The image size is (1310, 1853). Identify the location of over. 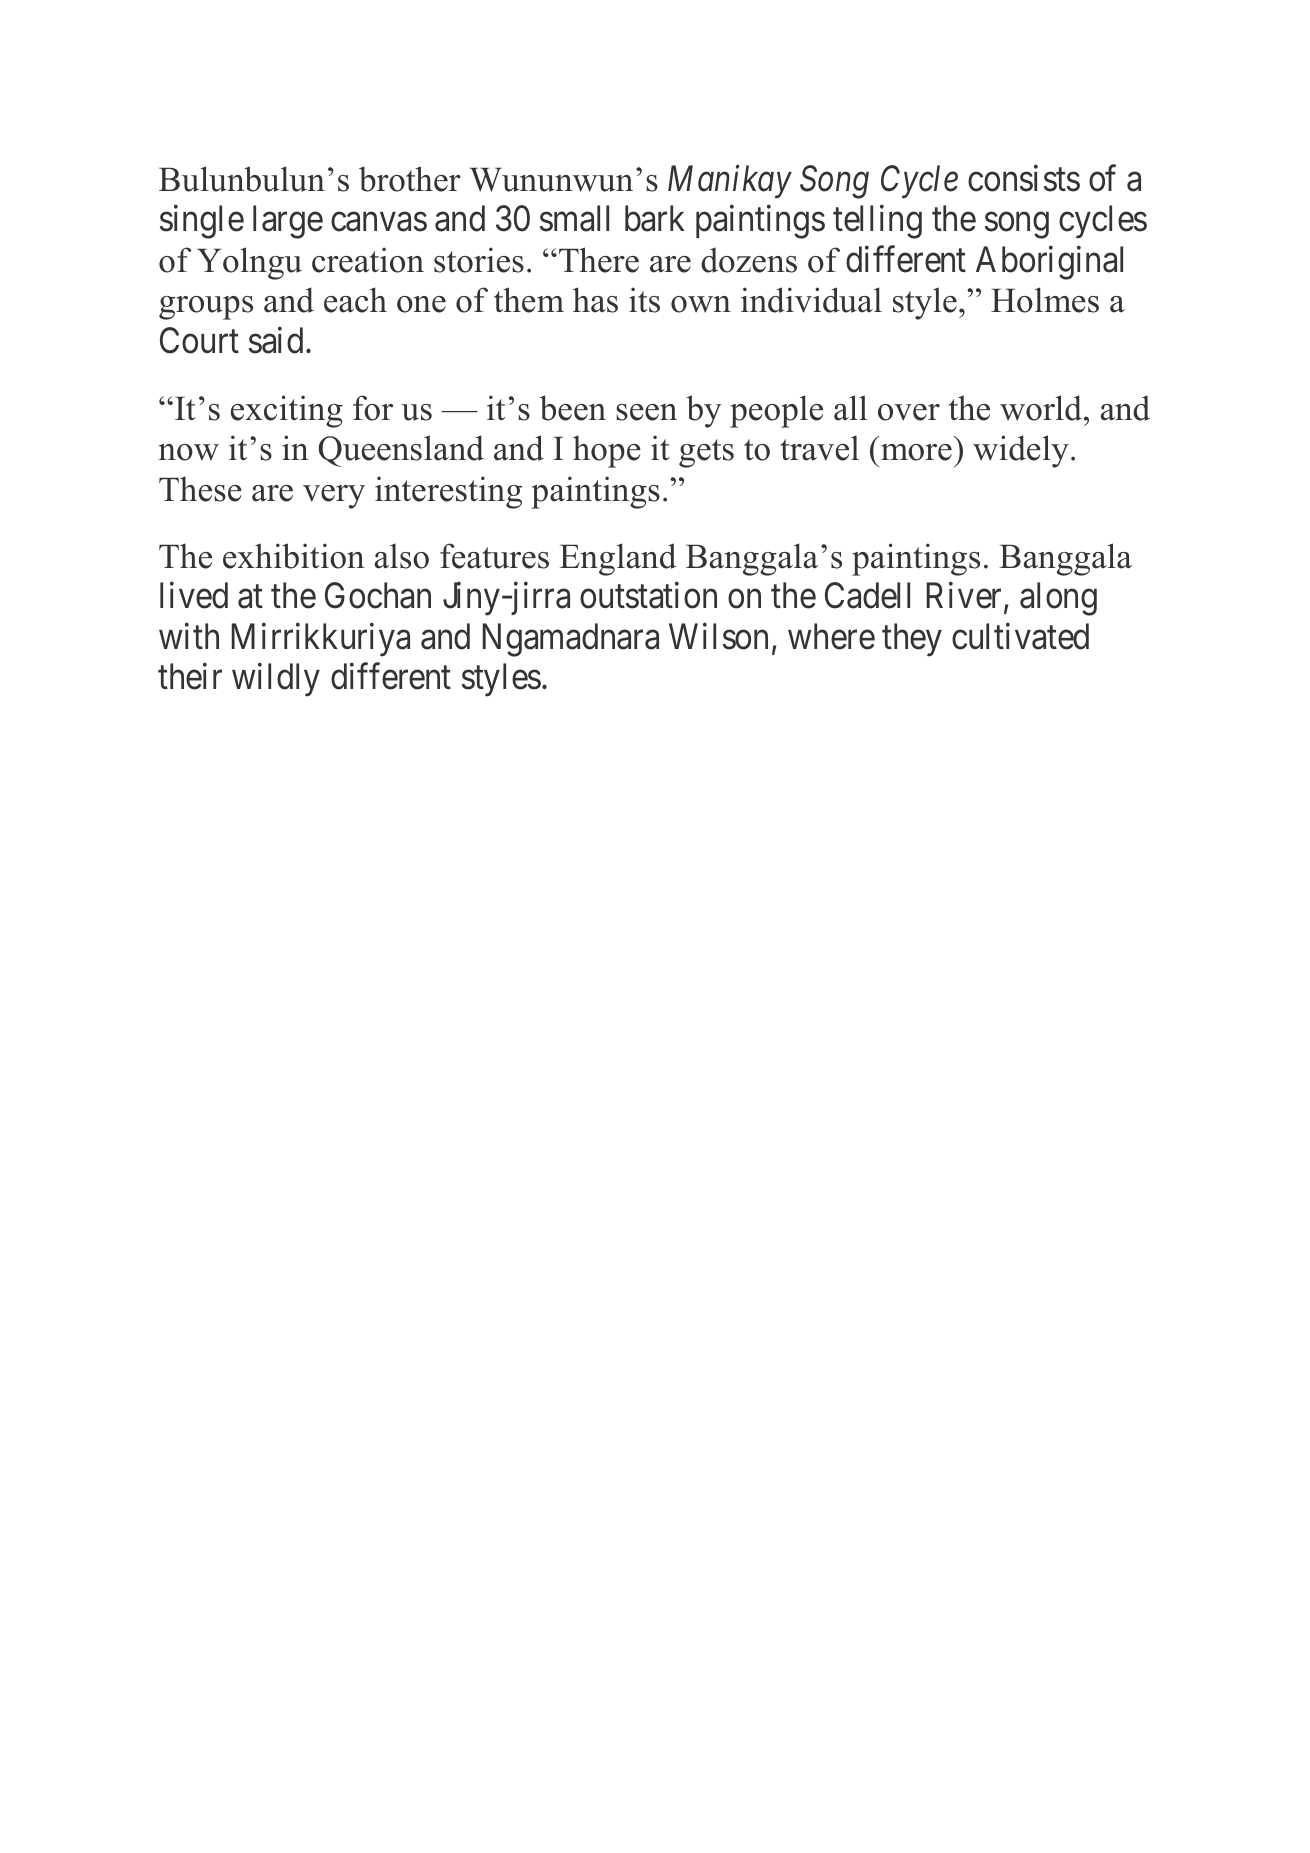
(909, 412).
